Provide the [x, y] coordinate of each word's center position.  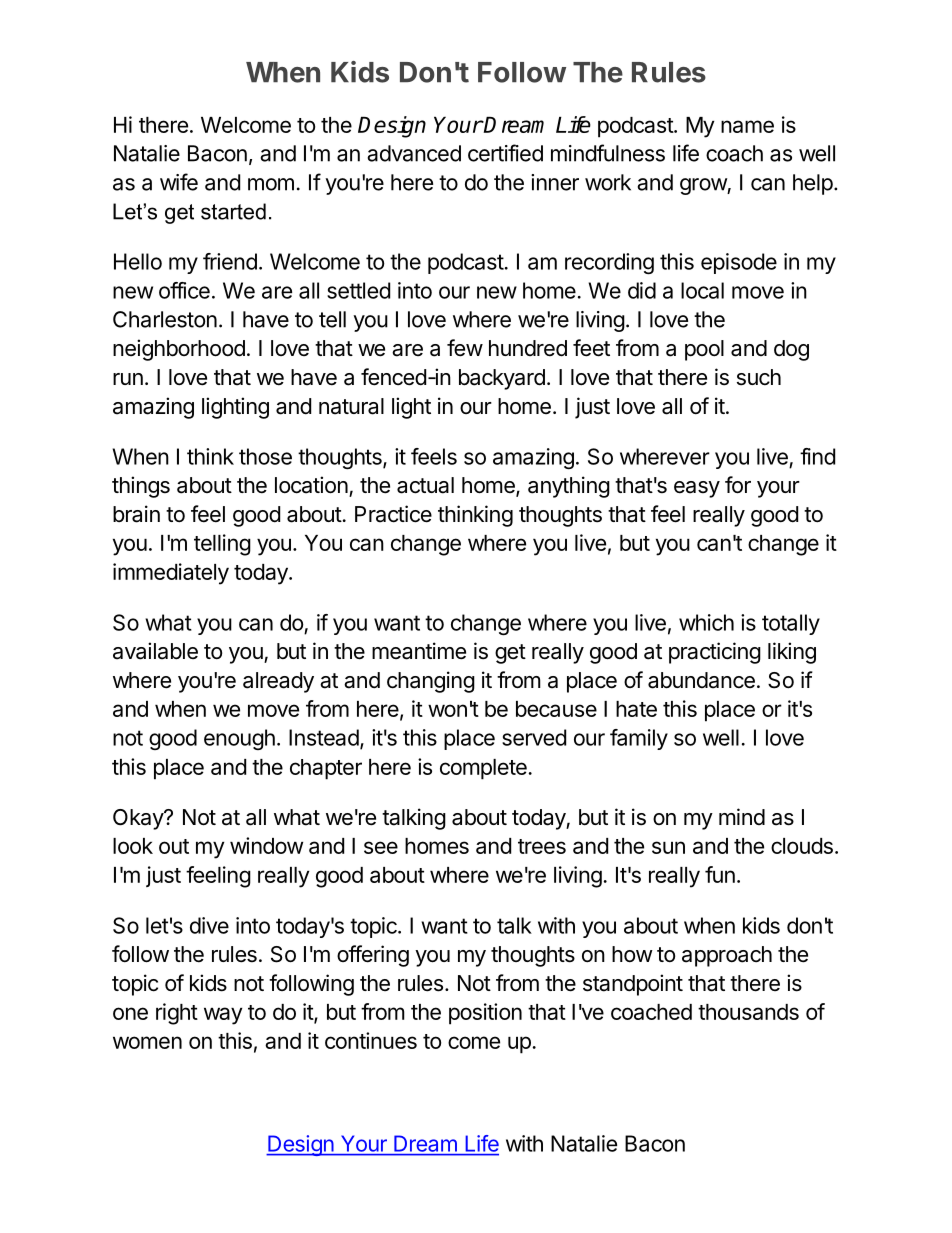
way [223, 1016]
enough [239, 739]
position [485, 1014]
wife [179, 182]
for [738, 485]
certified [505, 153]
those [265, 456]
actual [425, 485]
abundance [701, 680]
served [534, 737]
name [747, 126]
